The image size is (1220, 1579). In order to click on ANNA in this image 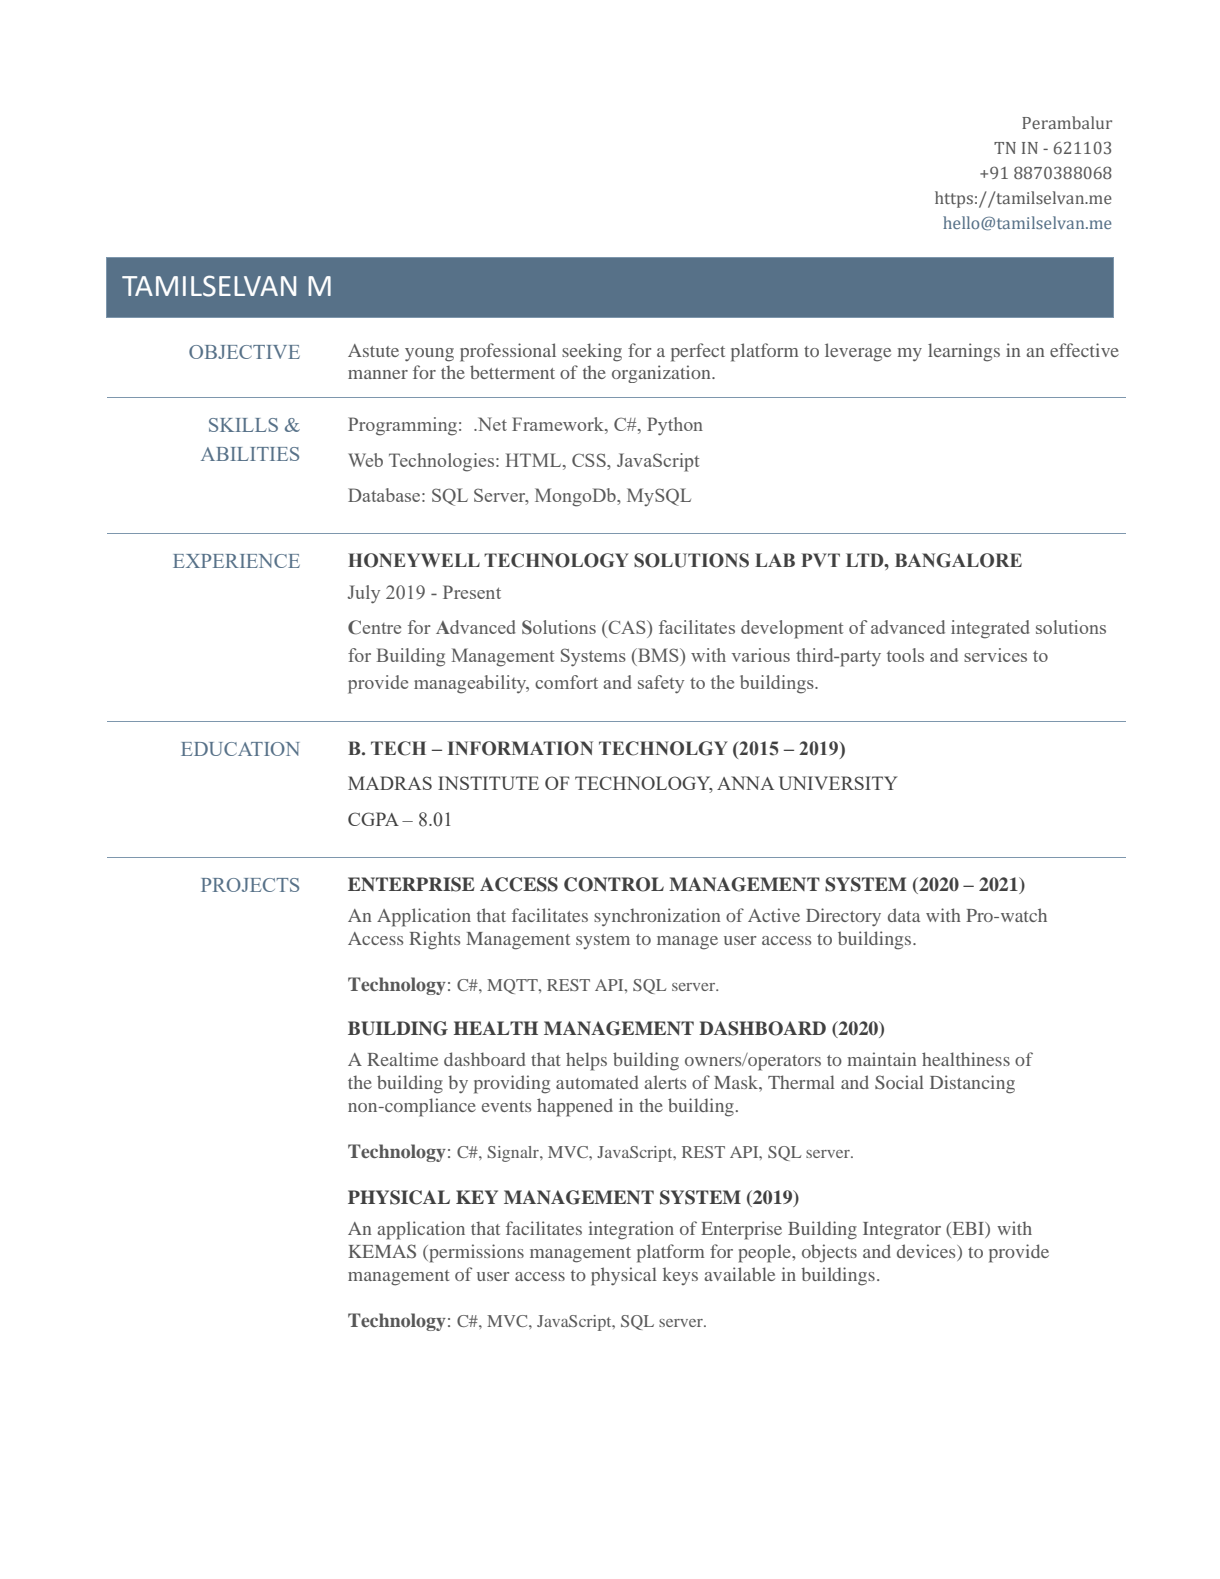, I will do `click(745, 783)`.
